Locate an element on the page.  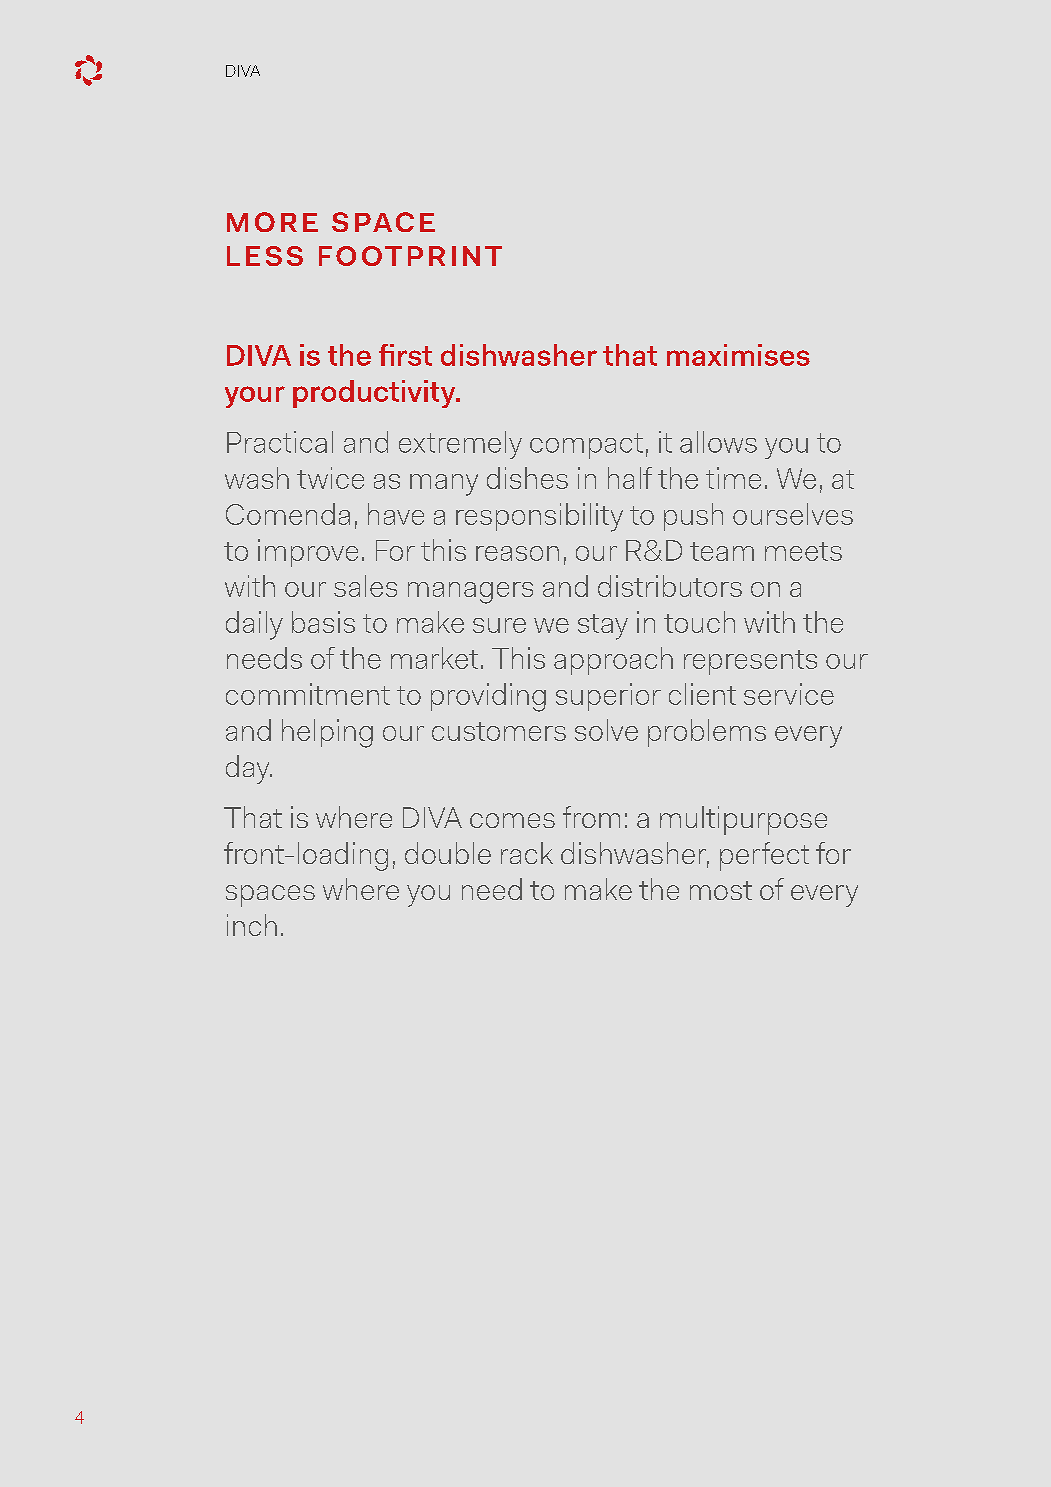
MORE is located at coordinates (272, 222).
